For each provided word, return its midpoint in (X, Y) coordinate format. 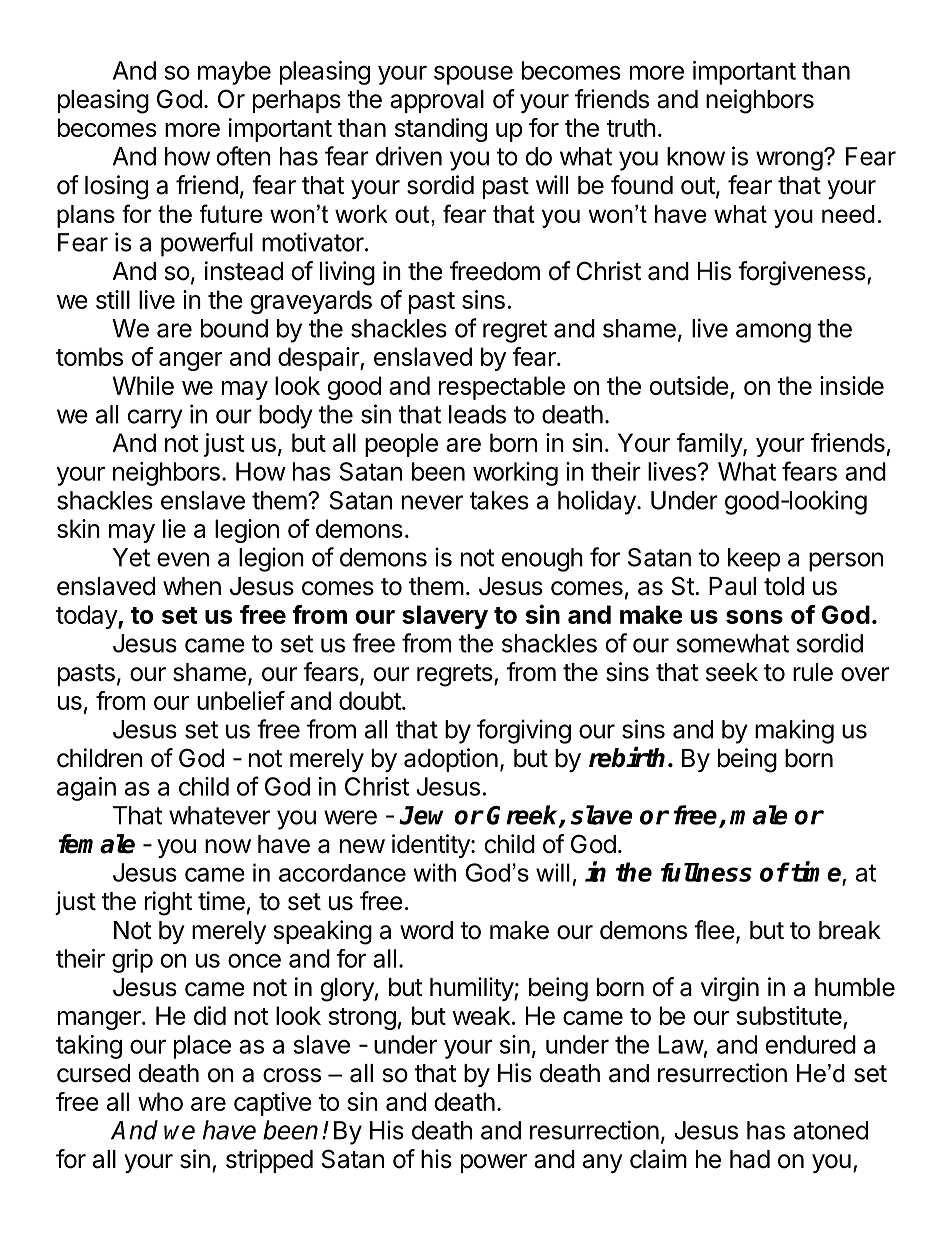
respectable (502, 388)
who (160, 1101)
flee (714, 930)
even (183, 559)
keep (754, 560)
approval (437, 101)
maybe (234, 73)
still (113, 299)
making (794, 731)
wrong (789, 161)
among (773, 333)
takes (499, 500)
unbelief (241, 700)
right (168, 903)
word (426, 930)
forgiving (524, 731)
